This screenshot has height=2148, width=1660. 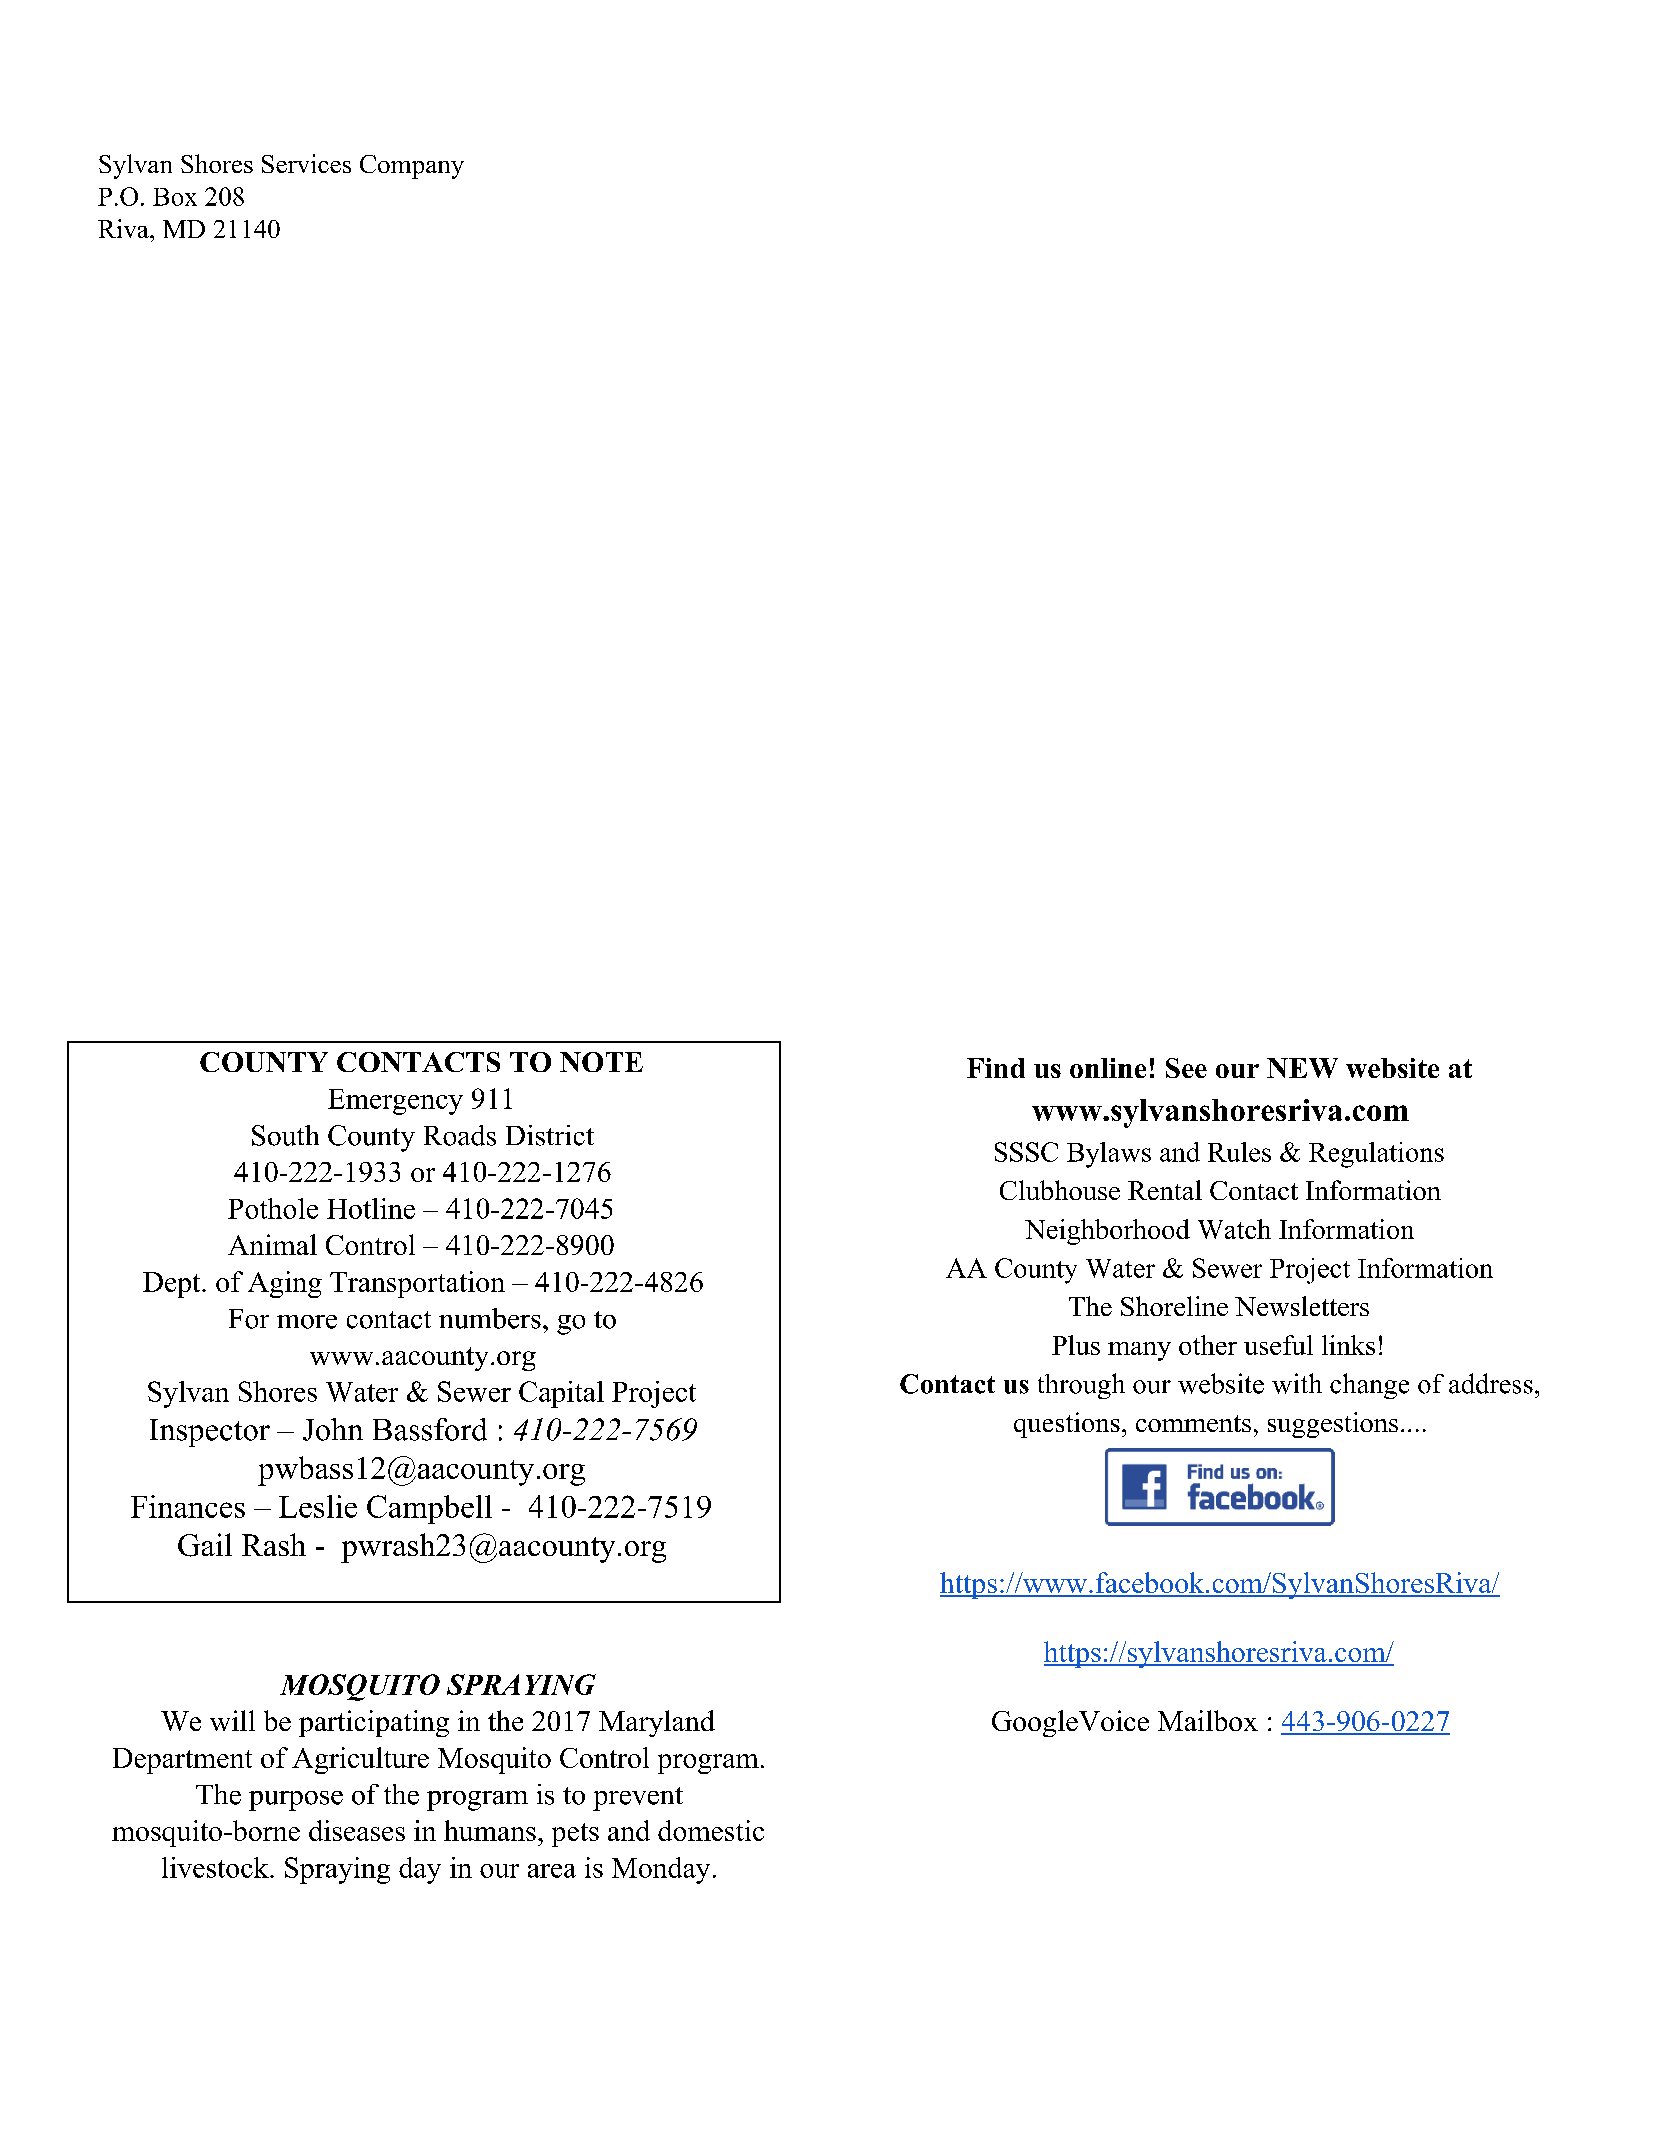 I want to click on Find, so click(x=996, y=1068).
